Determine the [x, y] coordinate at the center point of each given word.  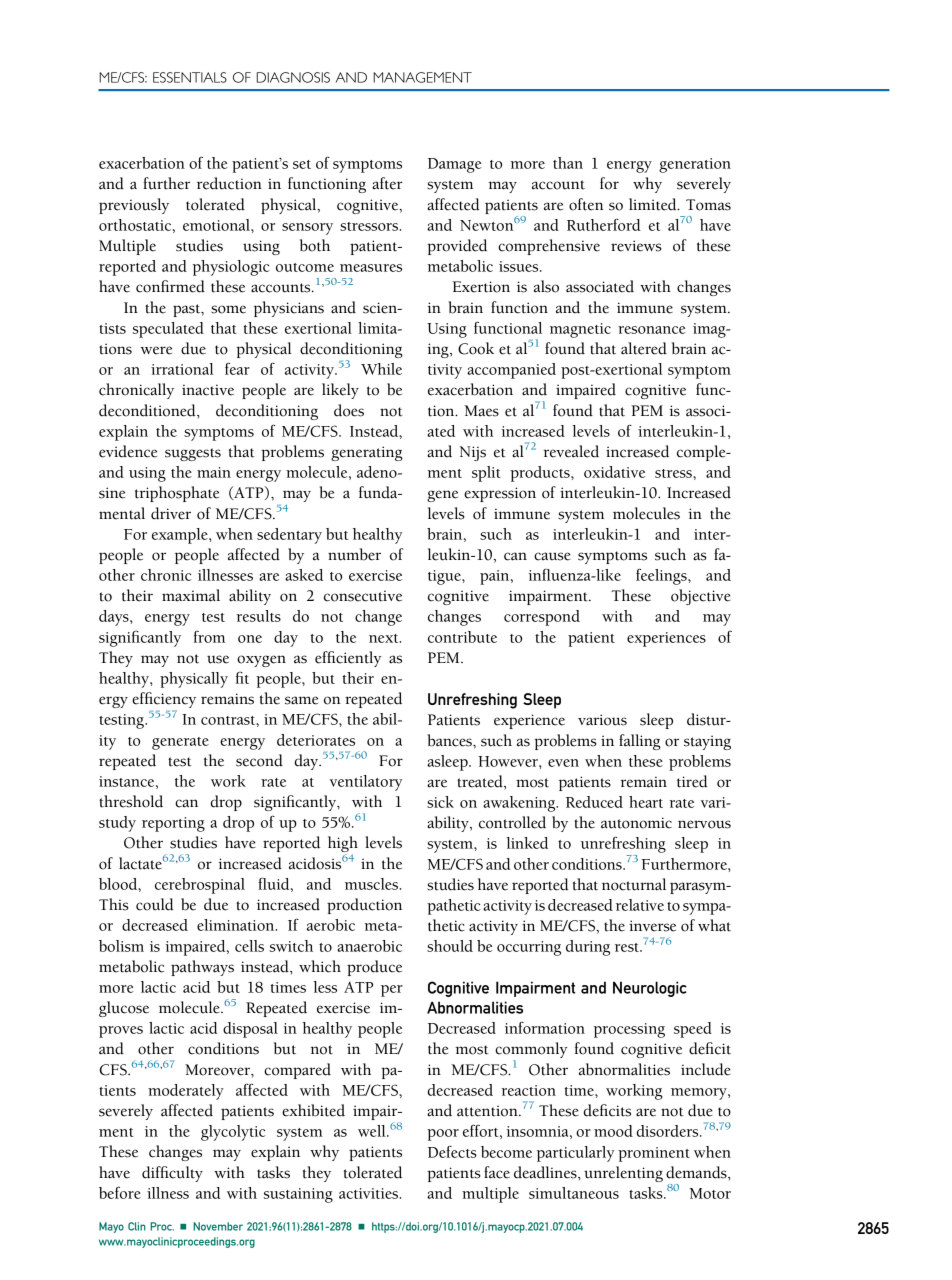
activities [368, 1193]
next [385, 638]
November [218, 1226]
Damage [455, 165]
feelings [662, 576]
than [568, 163]
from [209, 637]
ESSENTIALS [190, 77]
